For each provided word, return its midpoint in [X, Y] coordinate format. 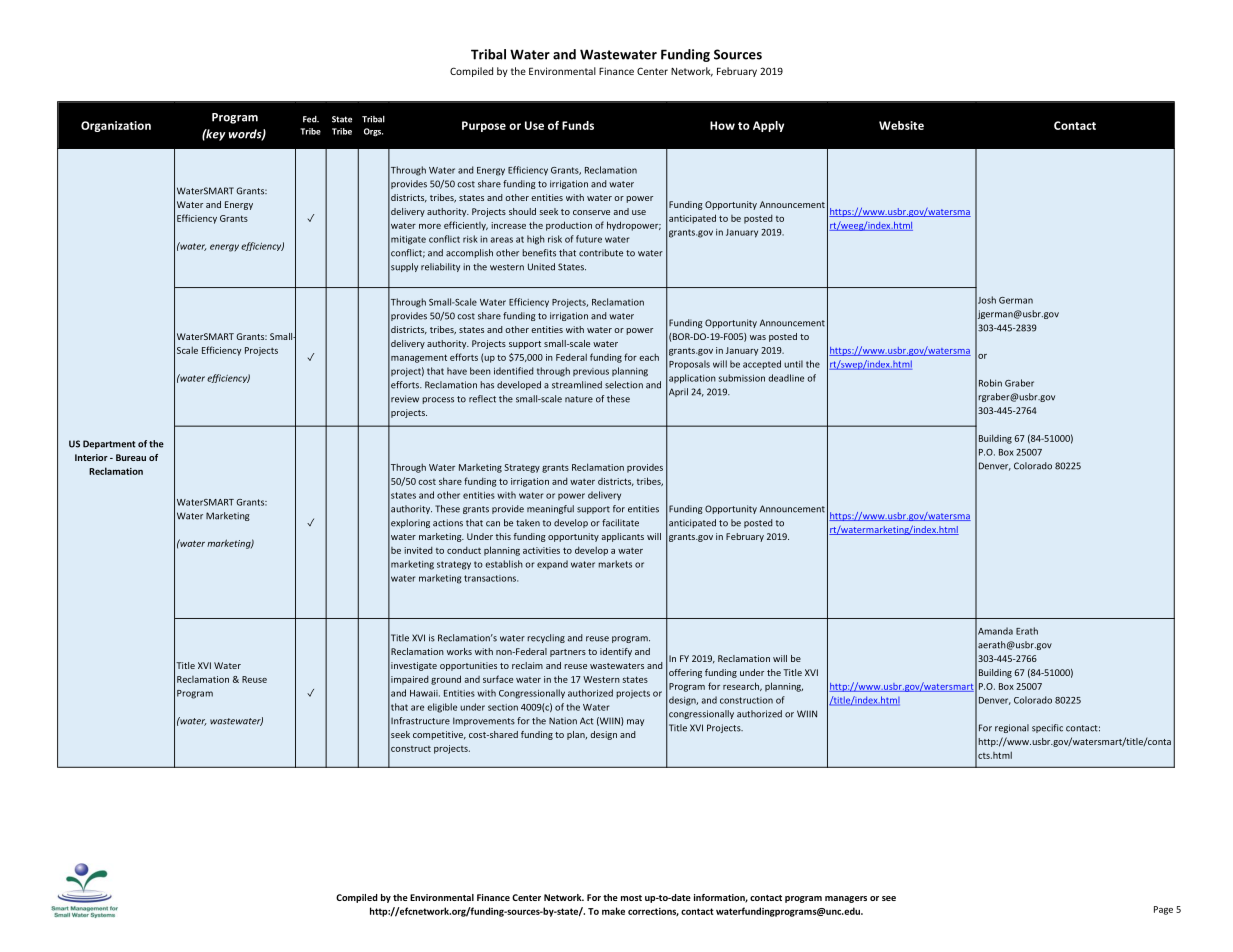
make [613, 911]
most [631, 898]
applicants [622, 537]
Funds [578, 125]
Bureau [131, 457]
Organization [116, 126]
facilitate [620, 523]
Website [901, 125]
